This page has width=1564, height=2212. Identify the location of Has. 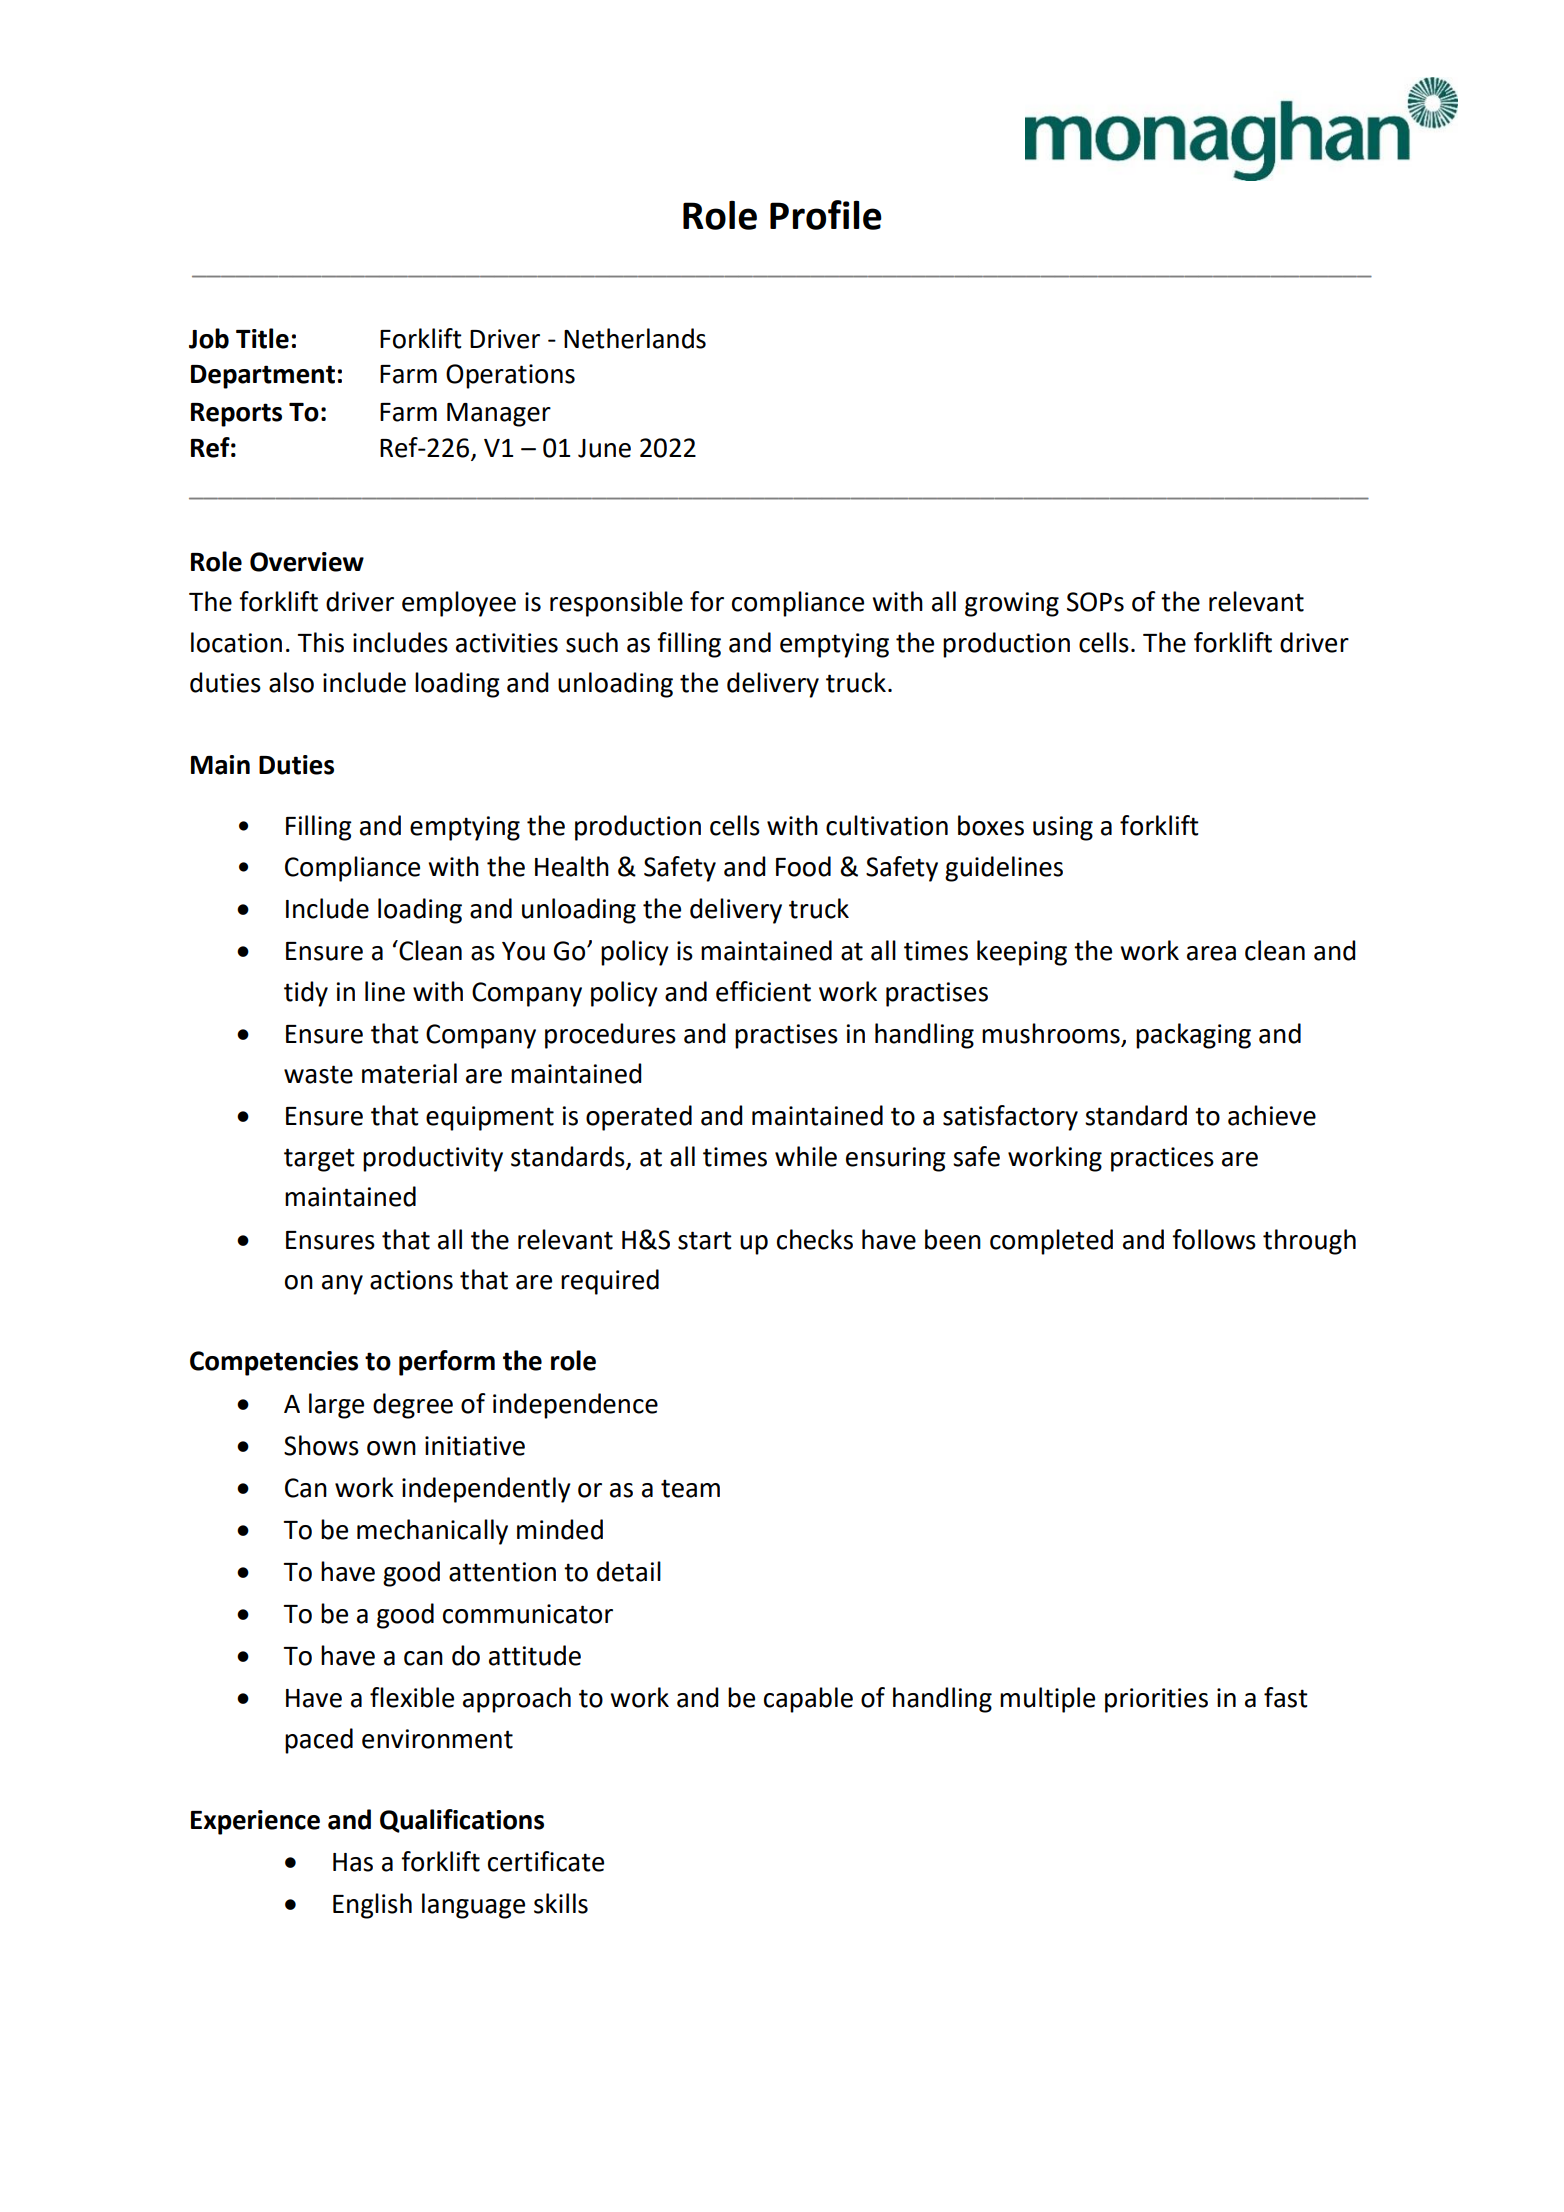
(353, 1862).
